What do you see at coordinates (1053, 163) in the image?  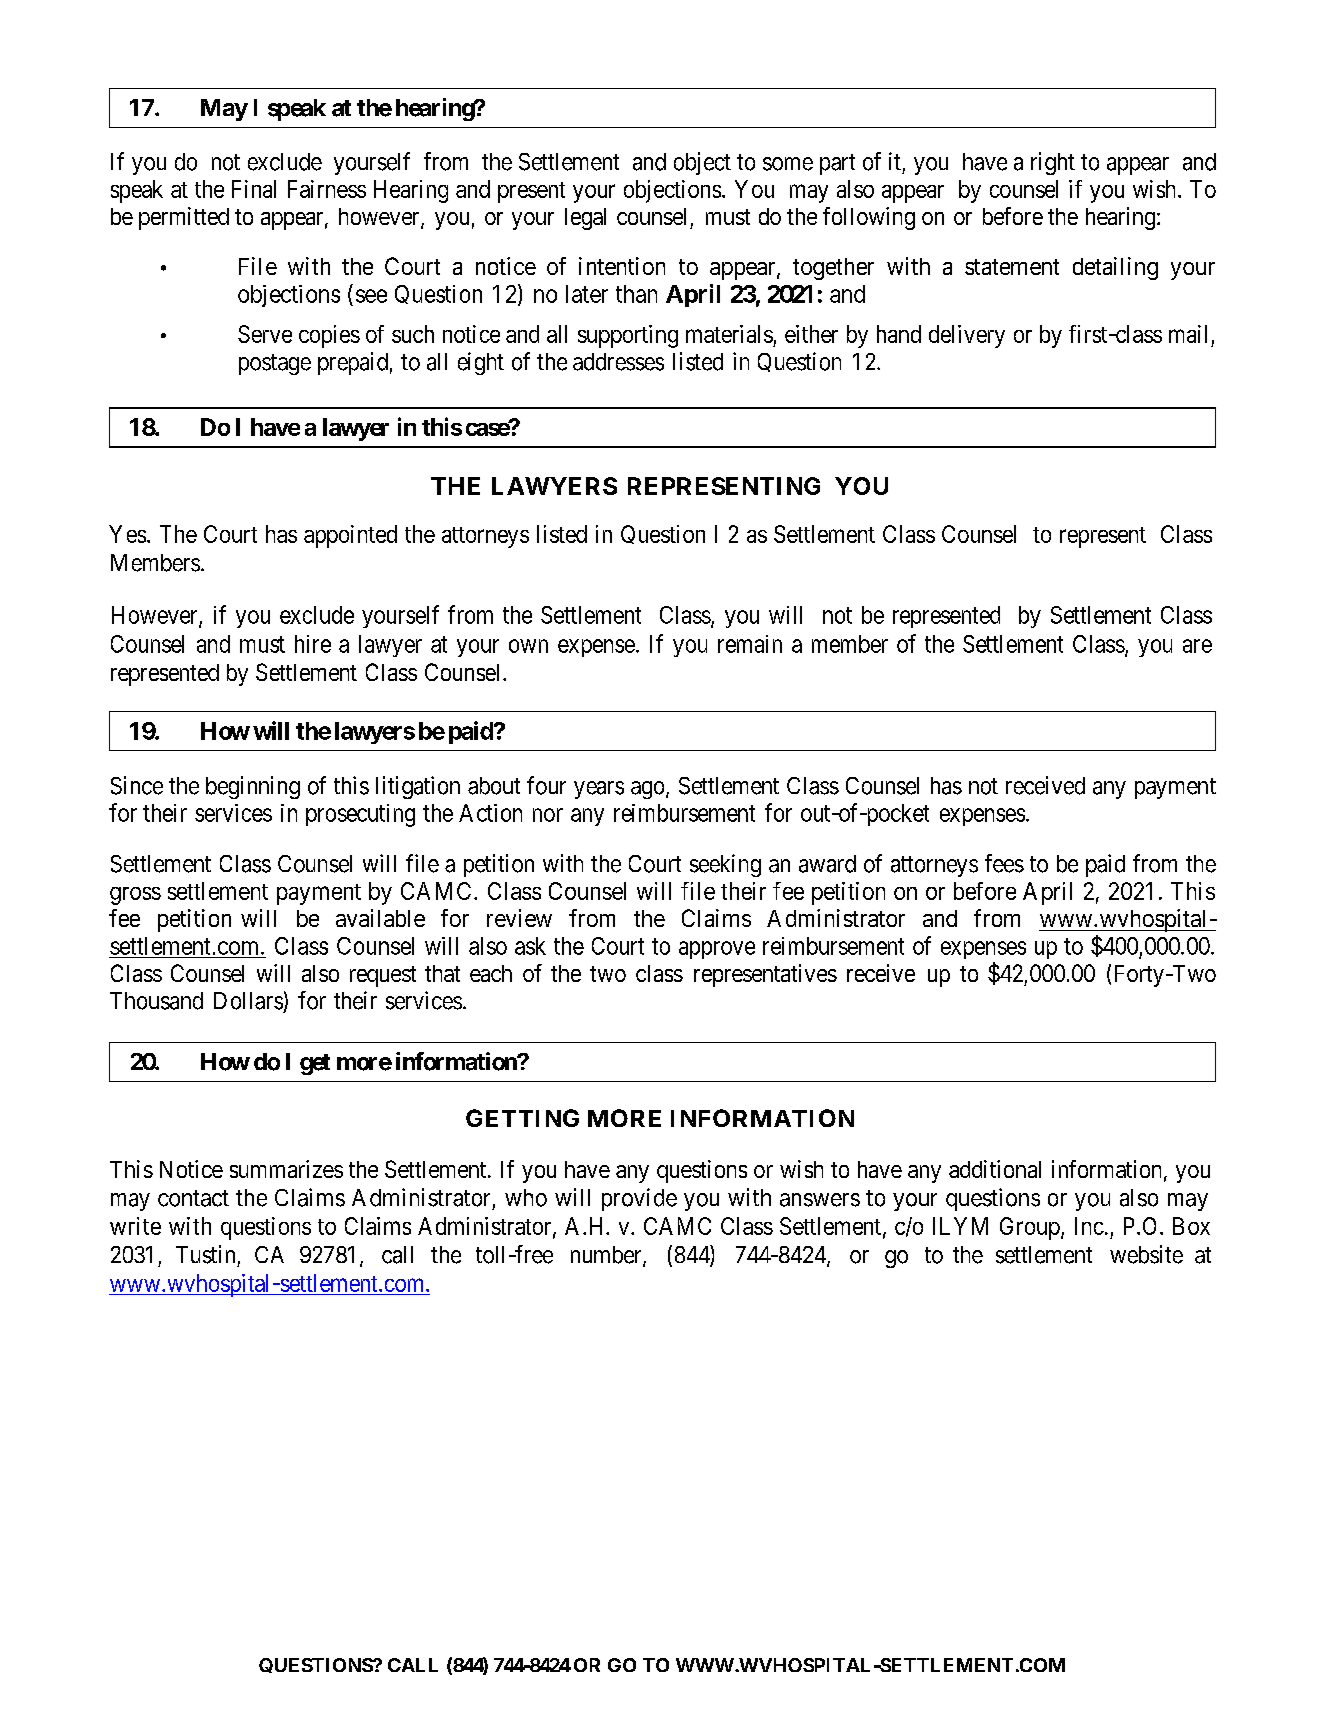 I see `right` at bounding box center [1053, 163].
